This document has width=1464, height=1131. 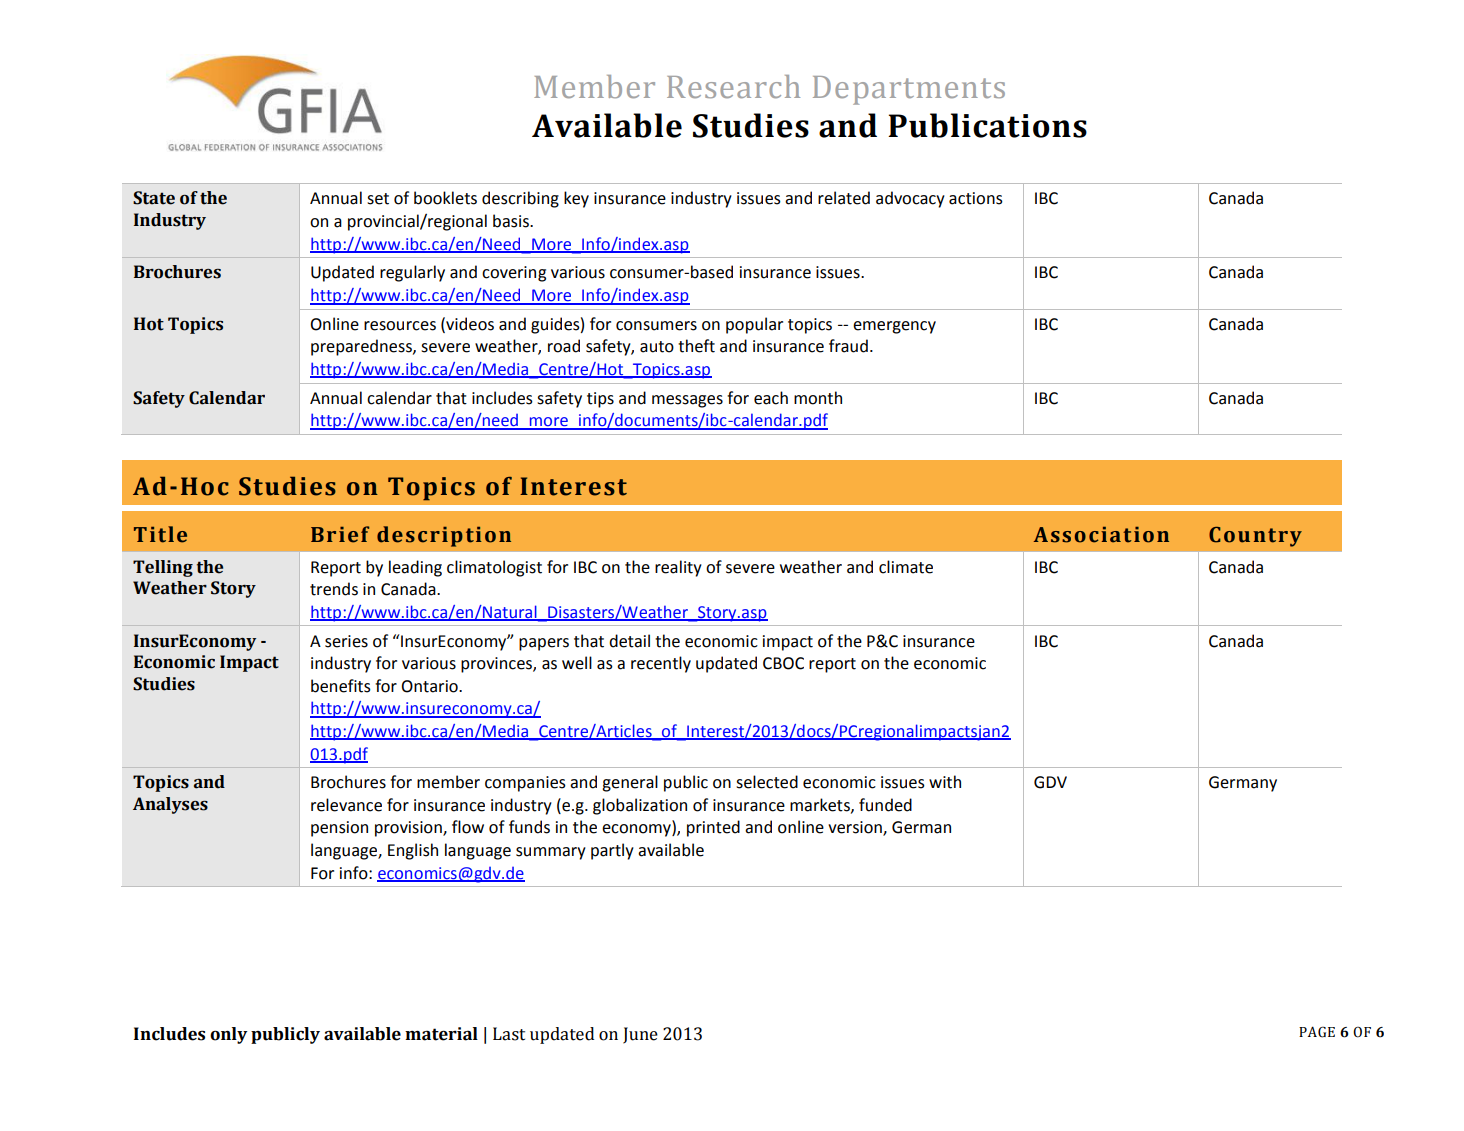 I want to click on Research, so click(x=733, y=86).
